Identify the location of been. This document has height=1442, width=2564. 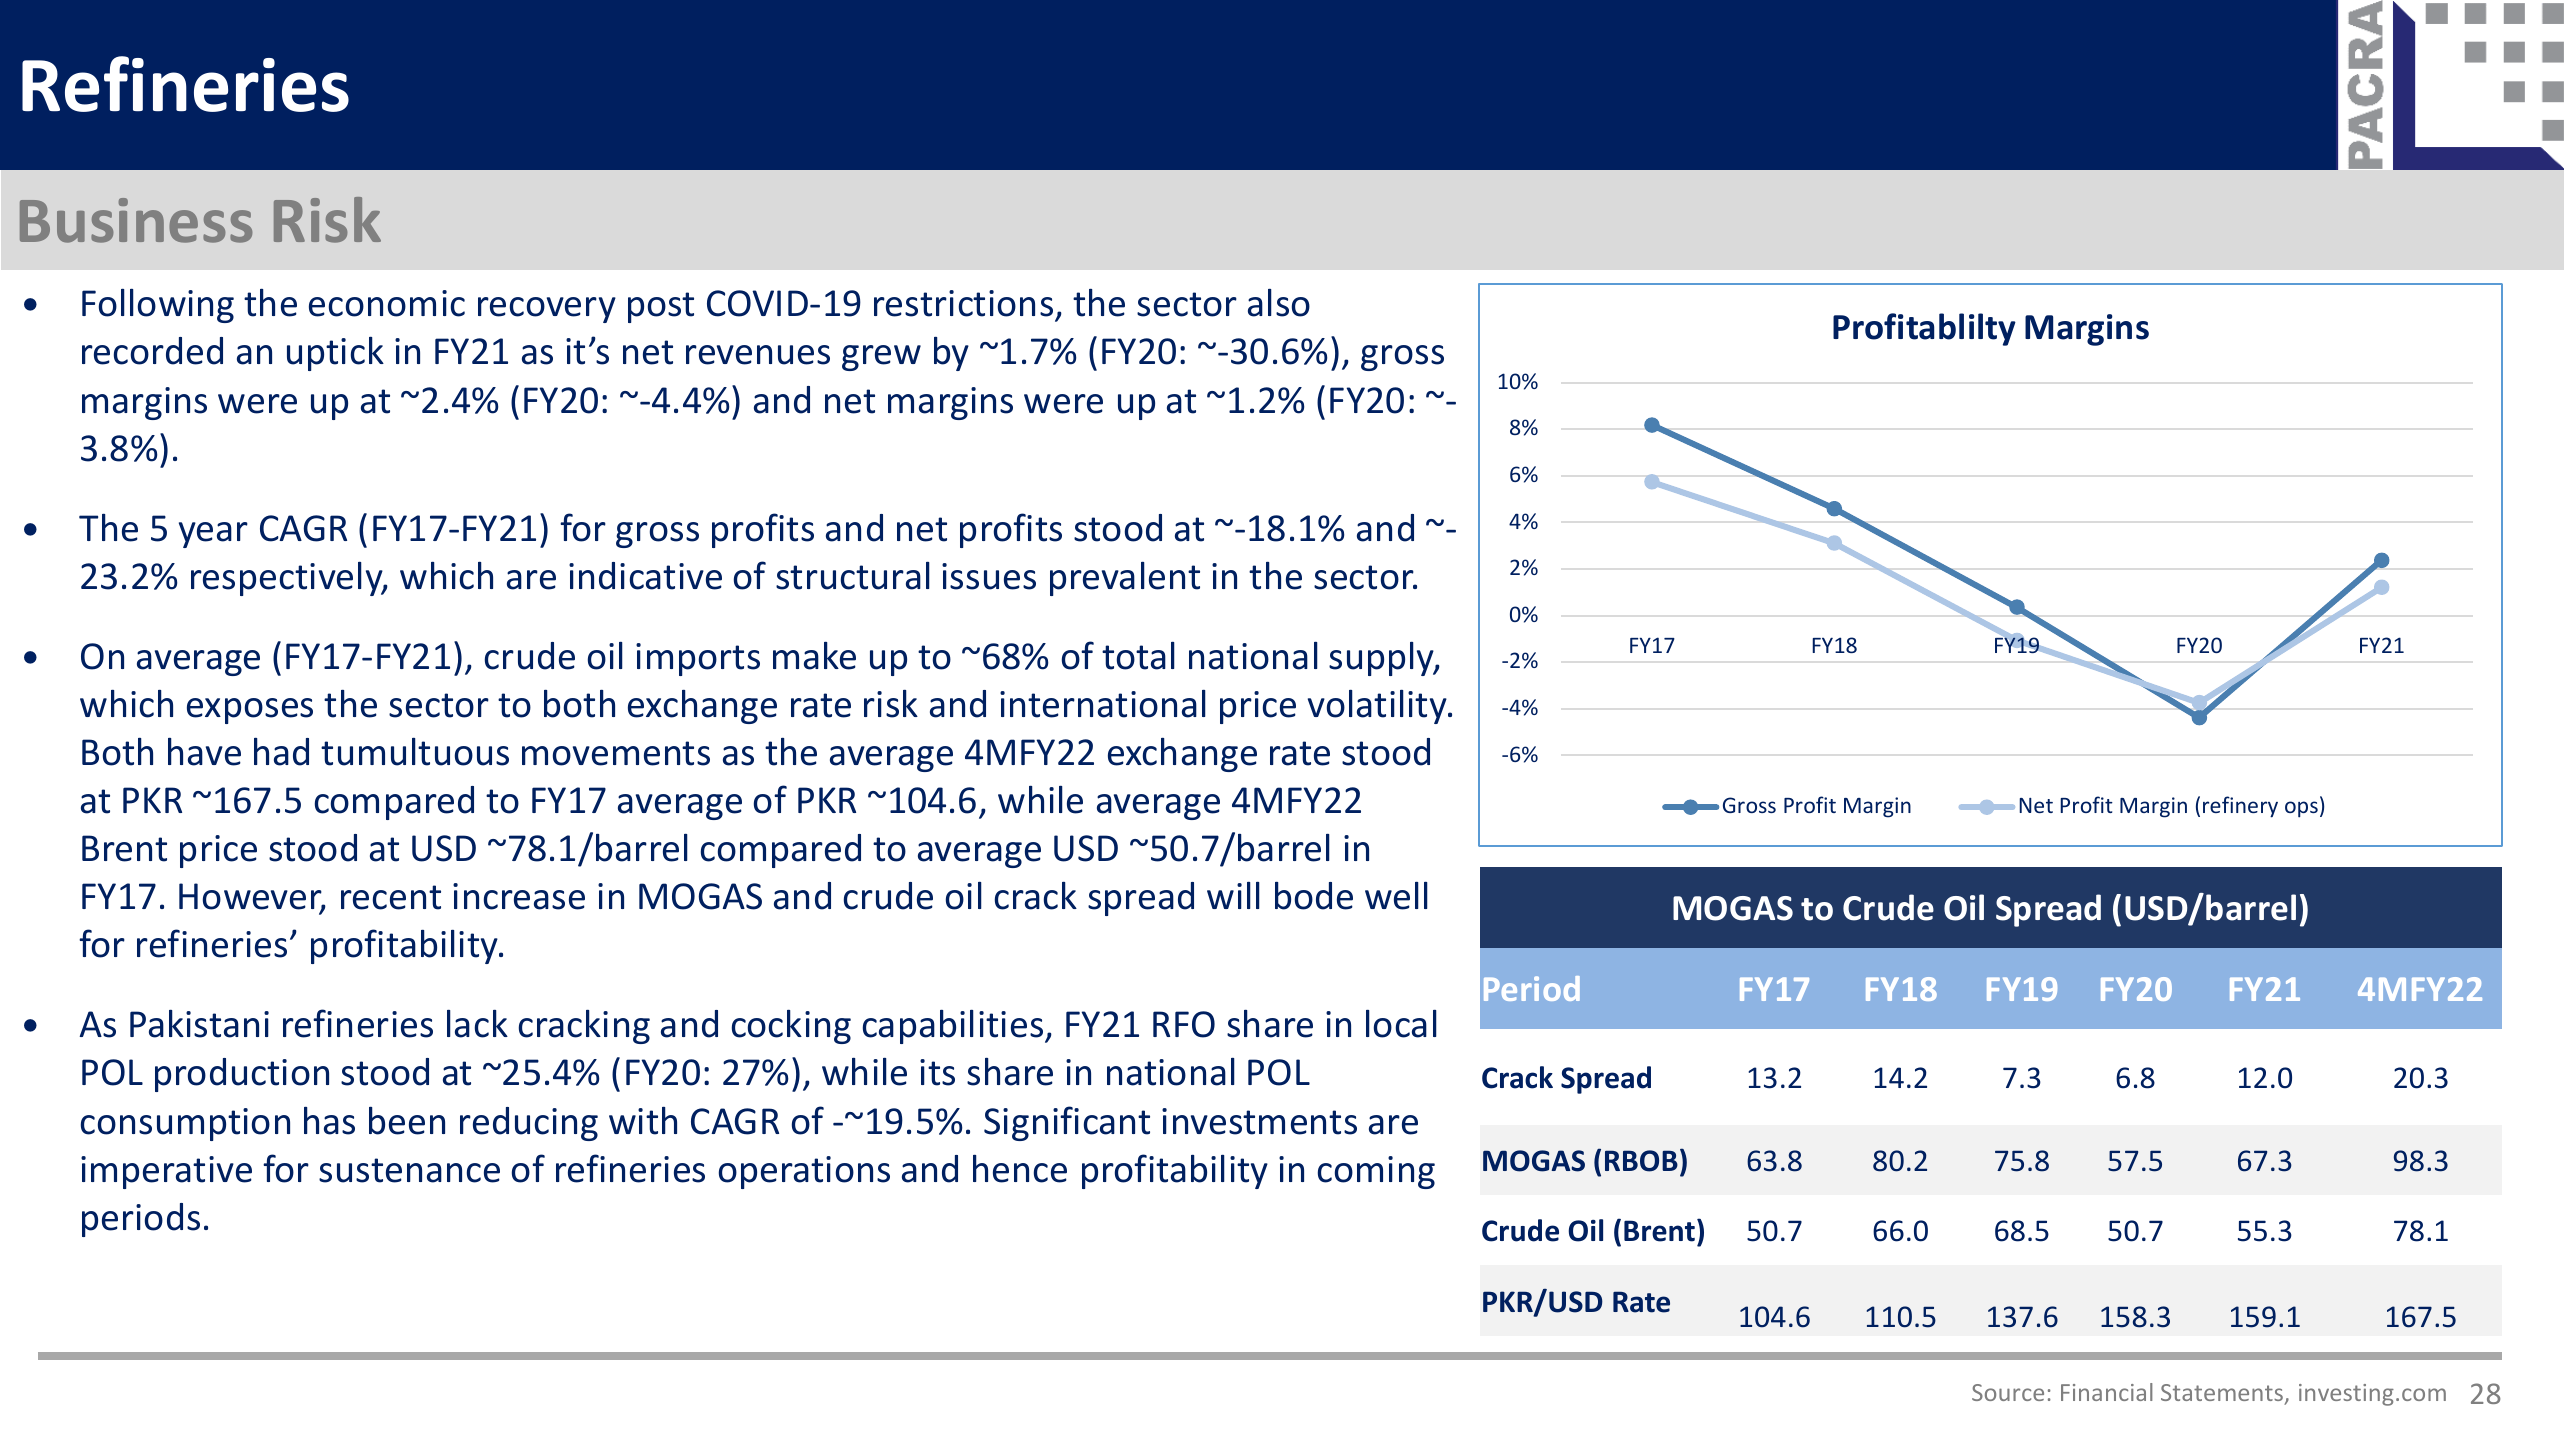
(407, 1121).
